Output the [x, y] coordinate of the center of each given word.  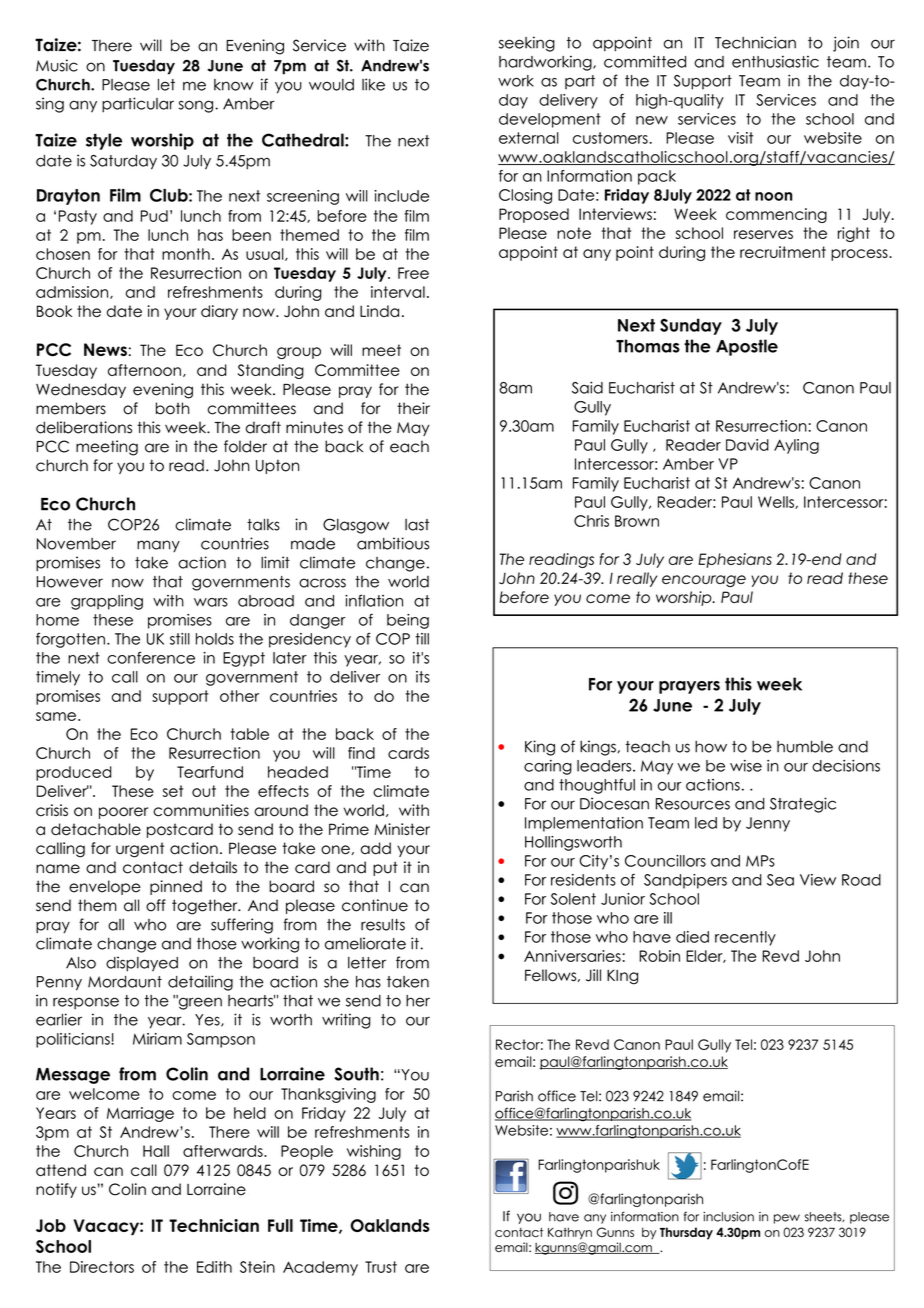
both [172, 408]
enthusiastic [775, 61]
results [383, 924]
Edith [214, 1267]
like [373, 84]
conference [151, 658]
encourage [704, 581]
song [196, 106]
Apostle [747, 347]
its [423, 677]
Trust [381, 1267]
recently [745, 938]
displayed [142, 964]
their [413, 408]
